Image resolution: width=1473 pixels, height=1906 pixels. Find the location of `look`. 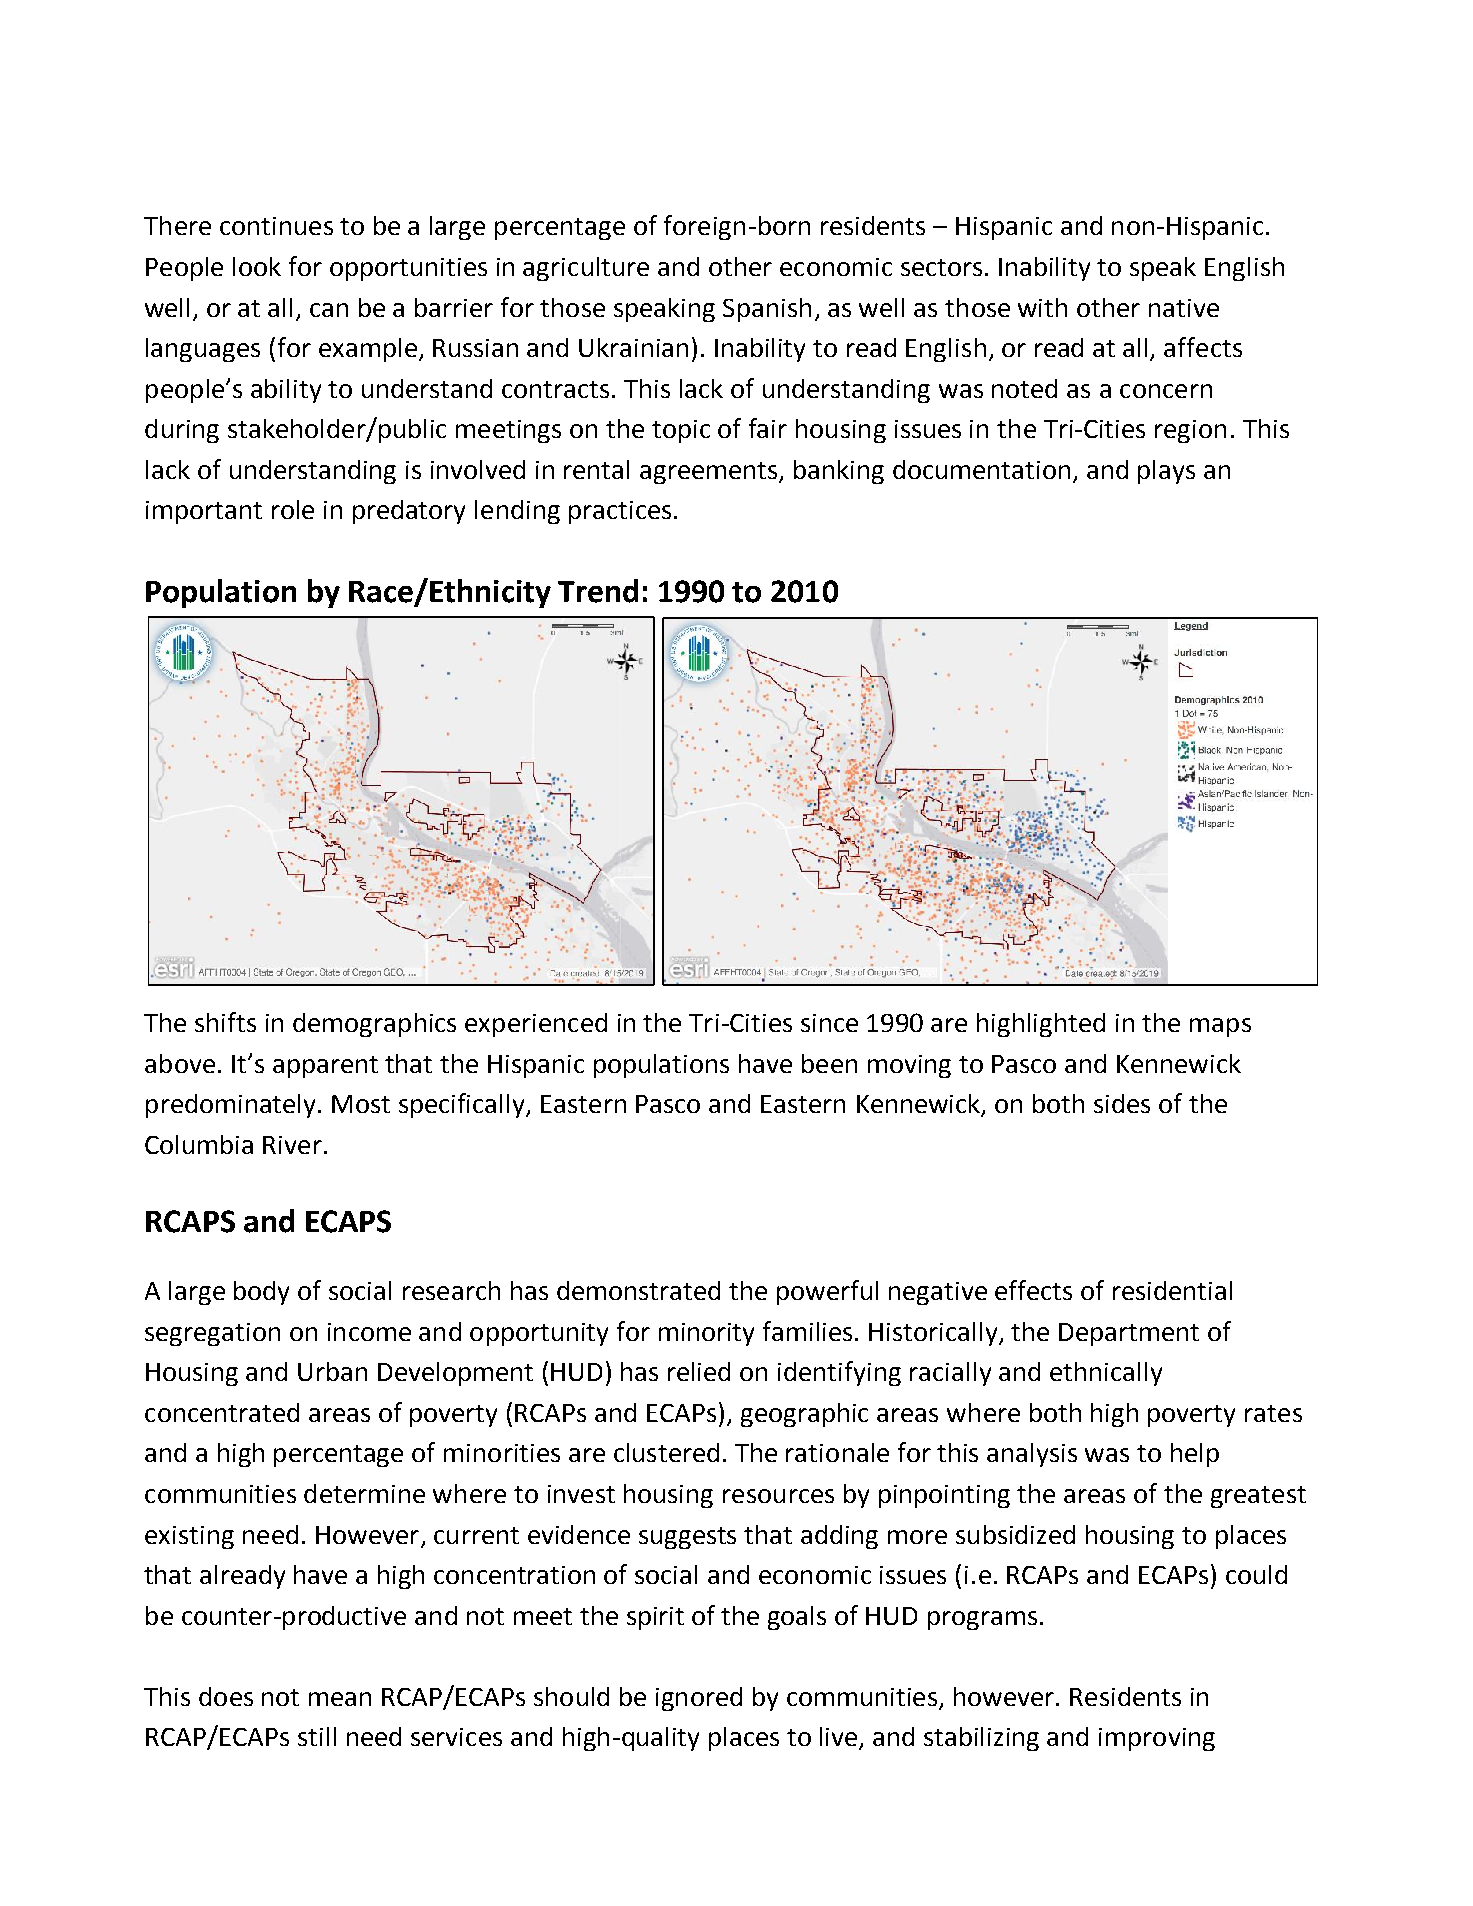

look is located at coordinates (257, 266).
